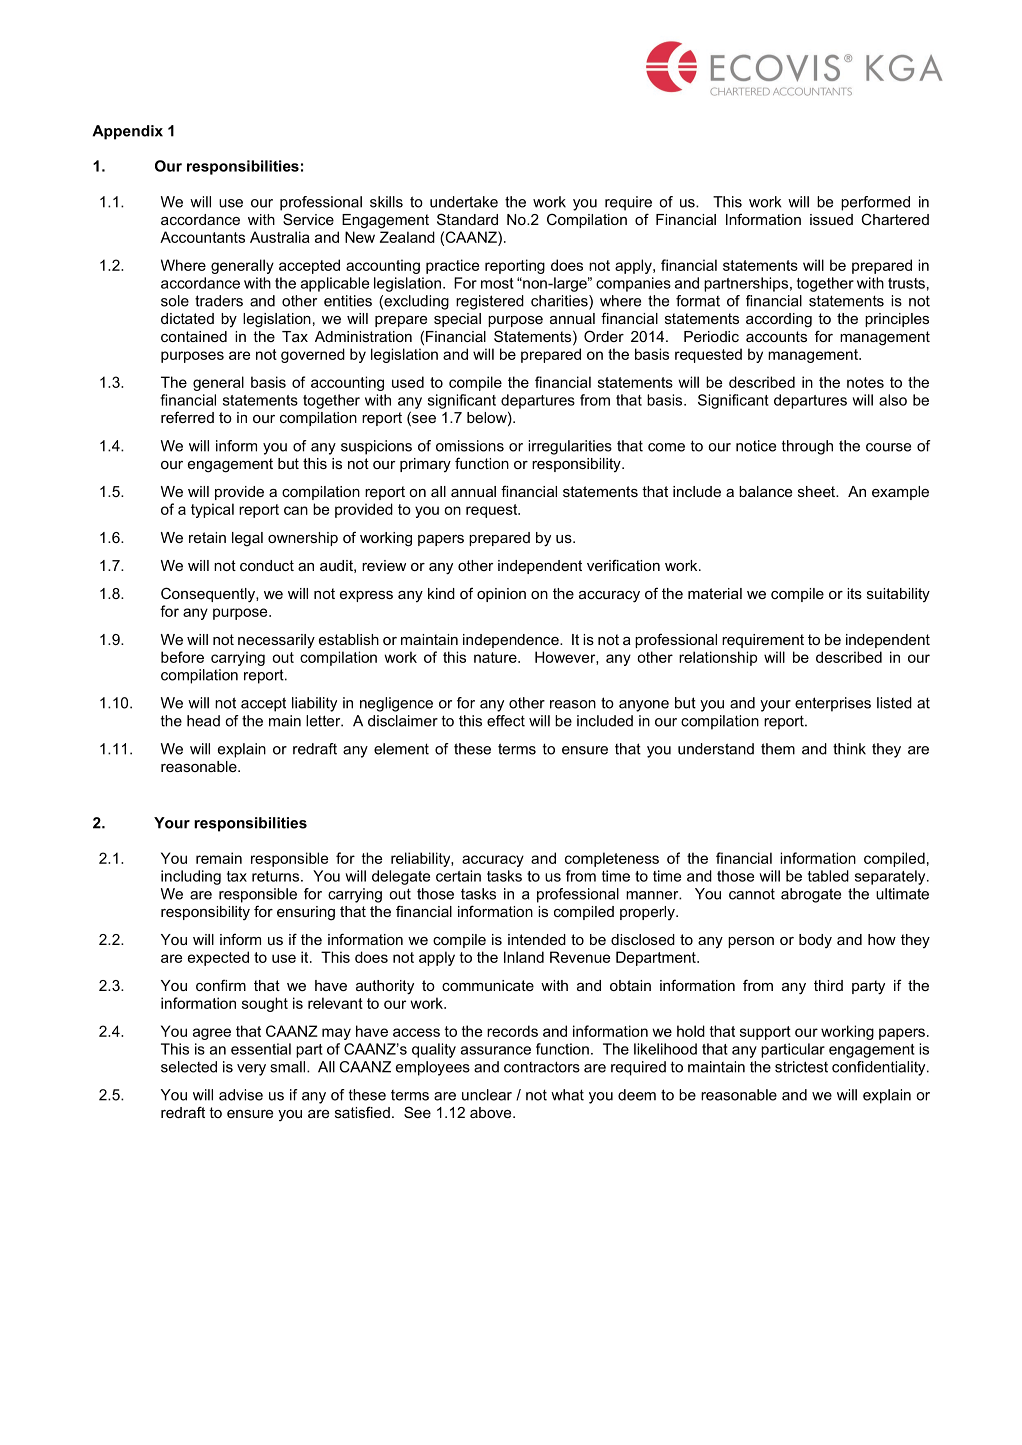  What do you see at coordinates (833, 704) in the image?
I see `enterprises` at bounding box center [833, 704].
